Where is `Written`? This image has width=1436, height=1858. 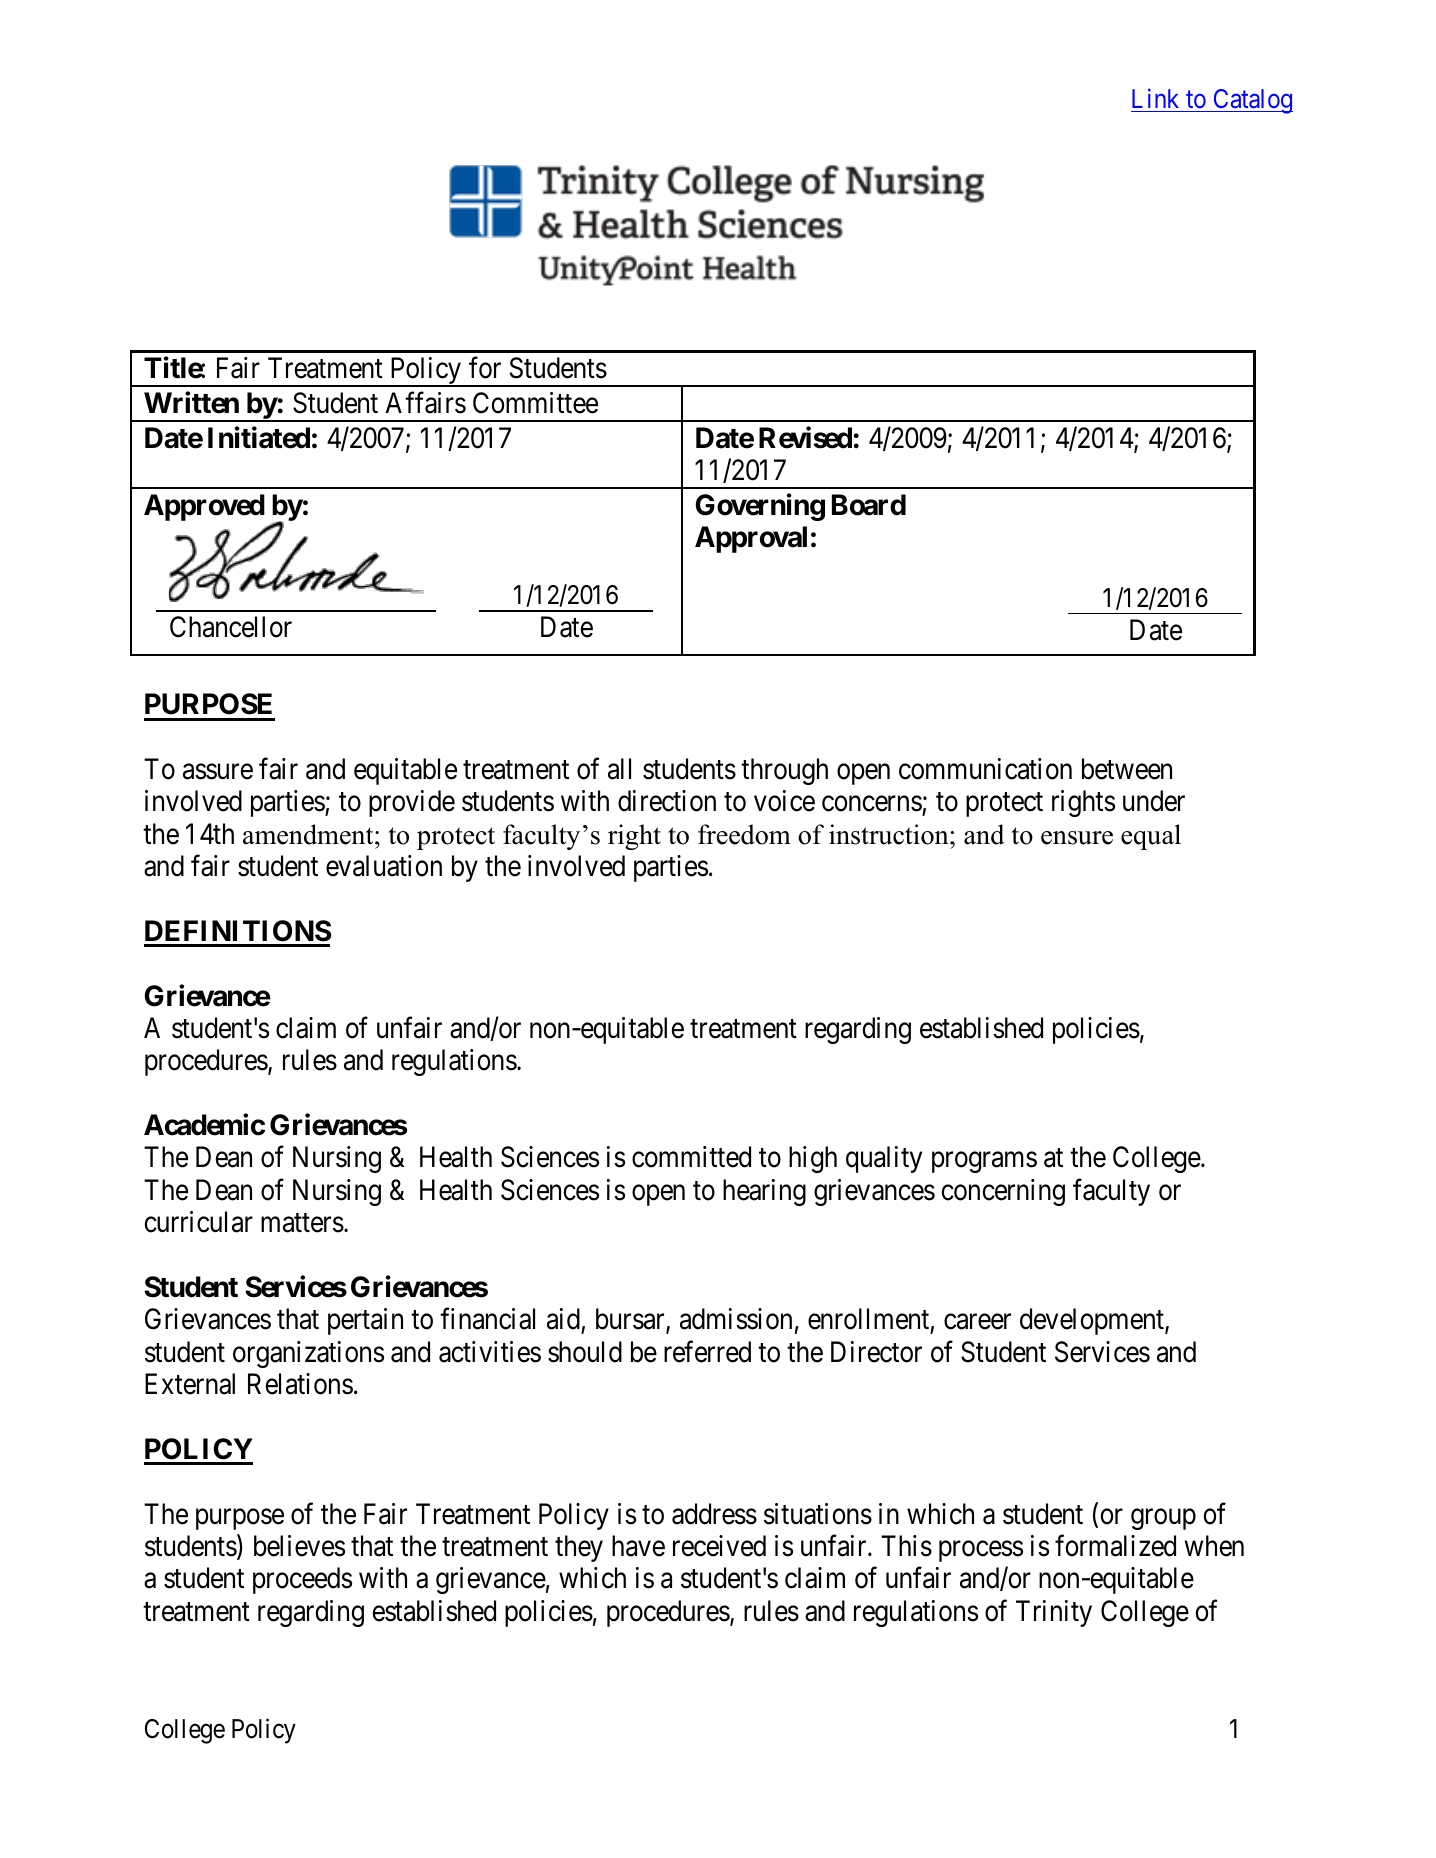 Written is located at coordinates (191, 402).
